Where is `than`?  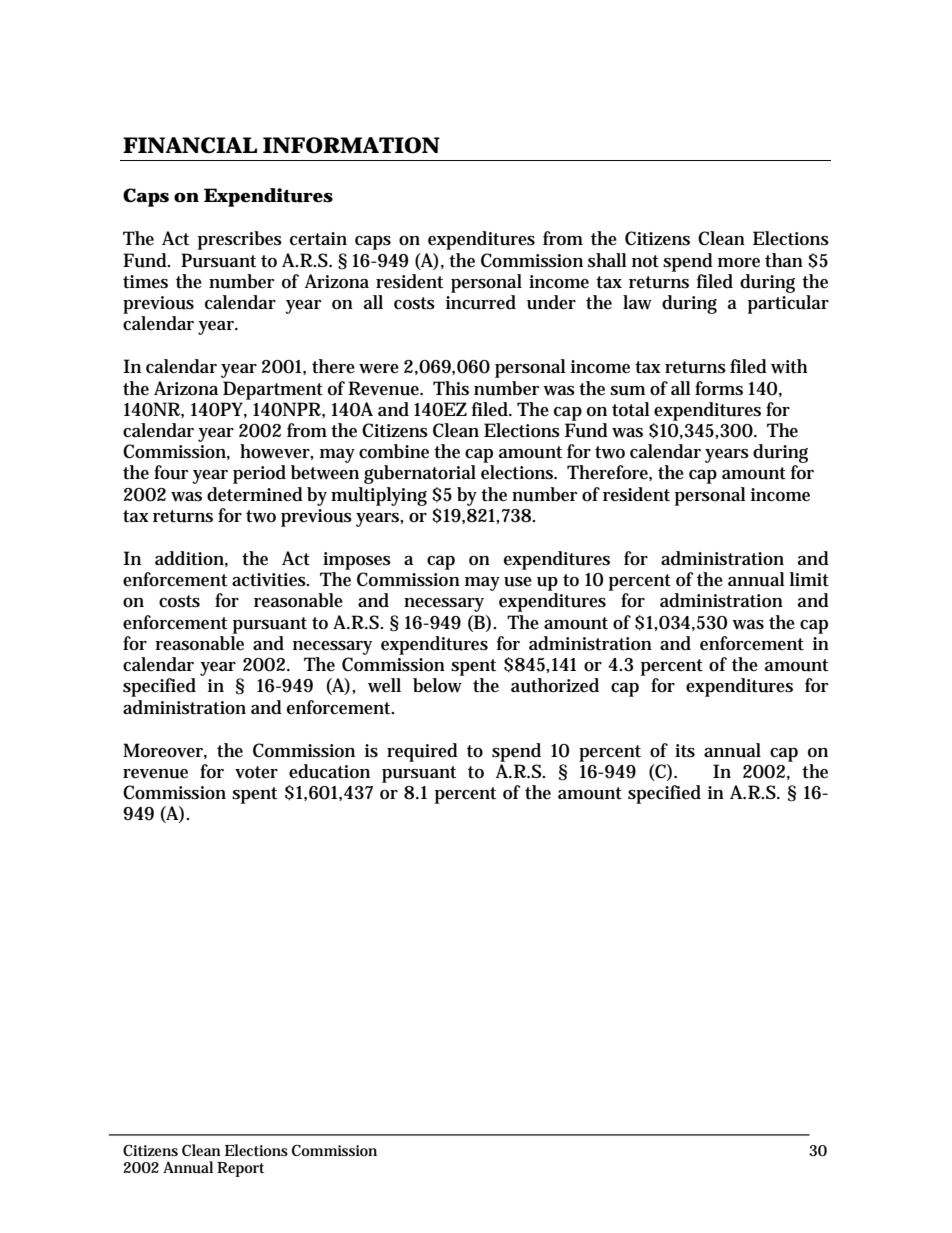
than is located at coordinates (784, 260).
